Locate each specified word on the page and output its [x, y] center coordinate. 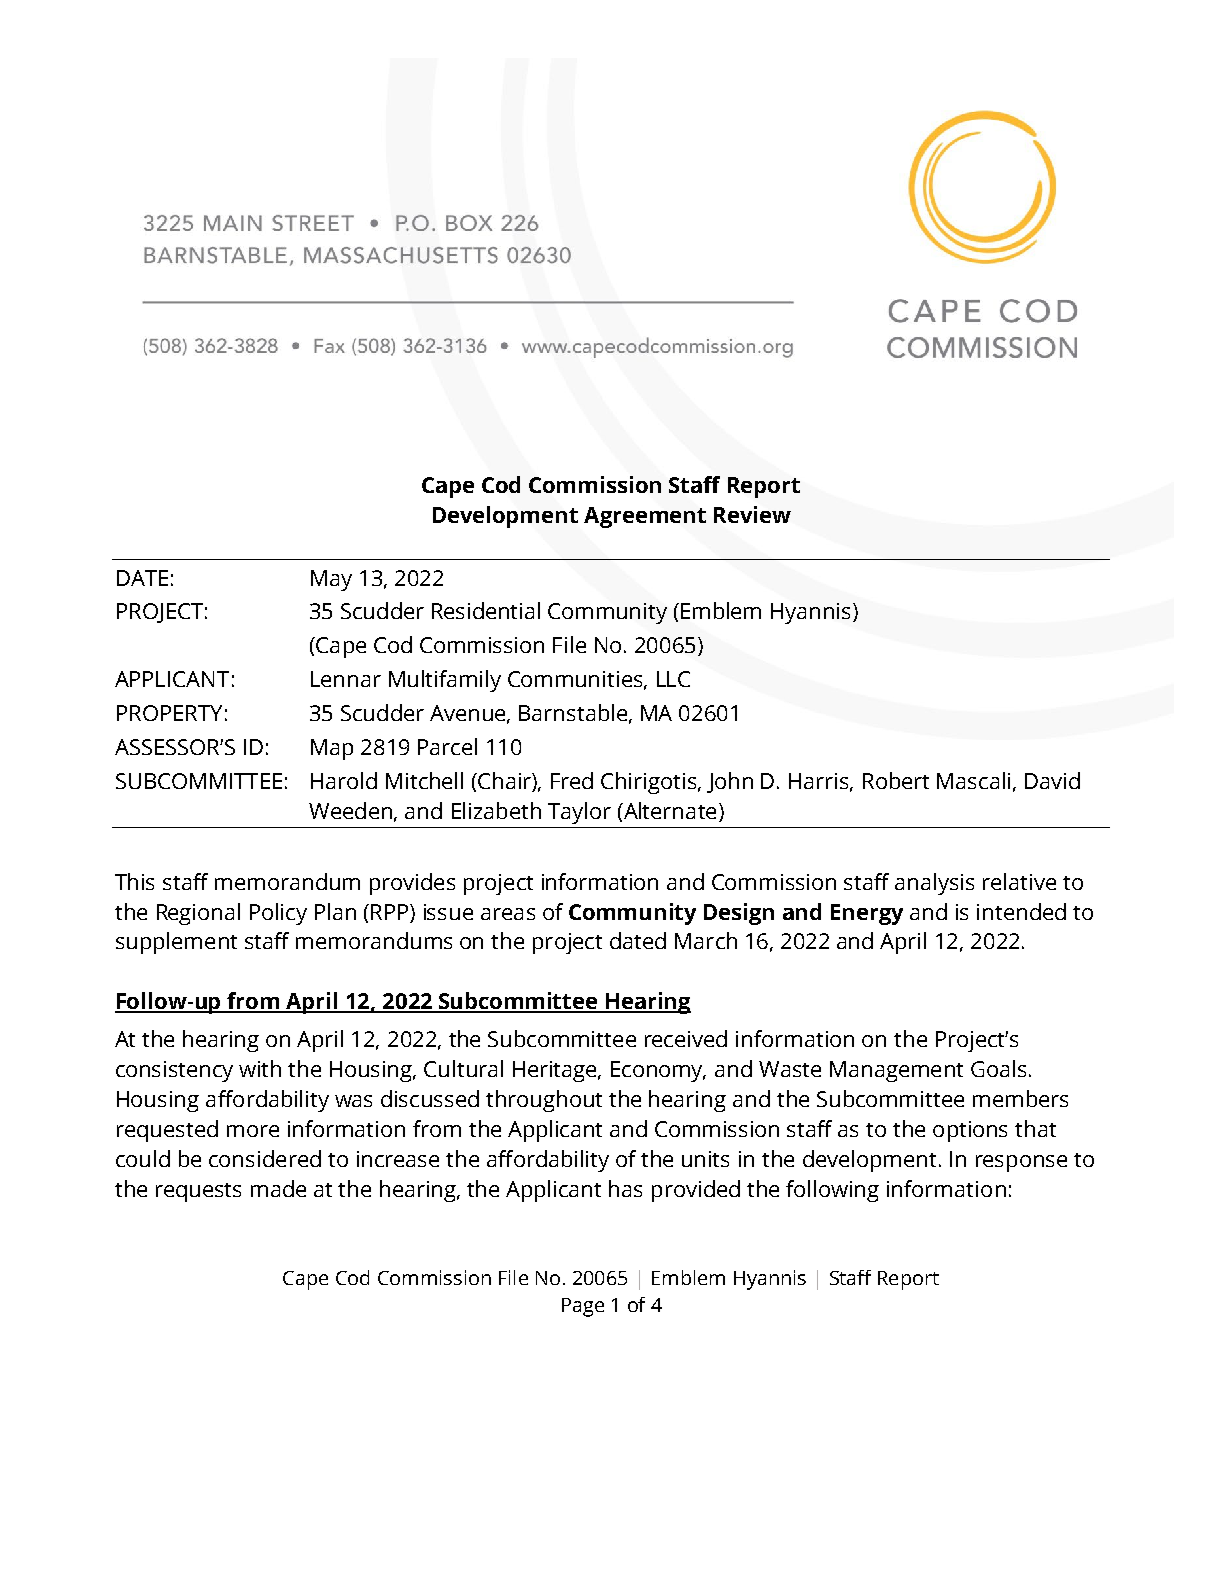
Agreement [645, 517]
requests [198, 1192]
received [686, 1038]
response [1021, 1163]
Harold [344, 780]
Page [583, 1307]
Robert [896, 780]
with [260, 1068]
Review [752, 514]
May [331, 580]
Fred [572, 780]
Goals [998, 1068]
